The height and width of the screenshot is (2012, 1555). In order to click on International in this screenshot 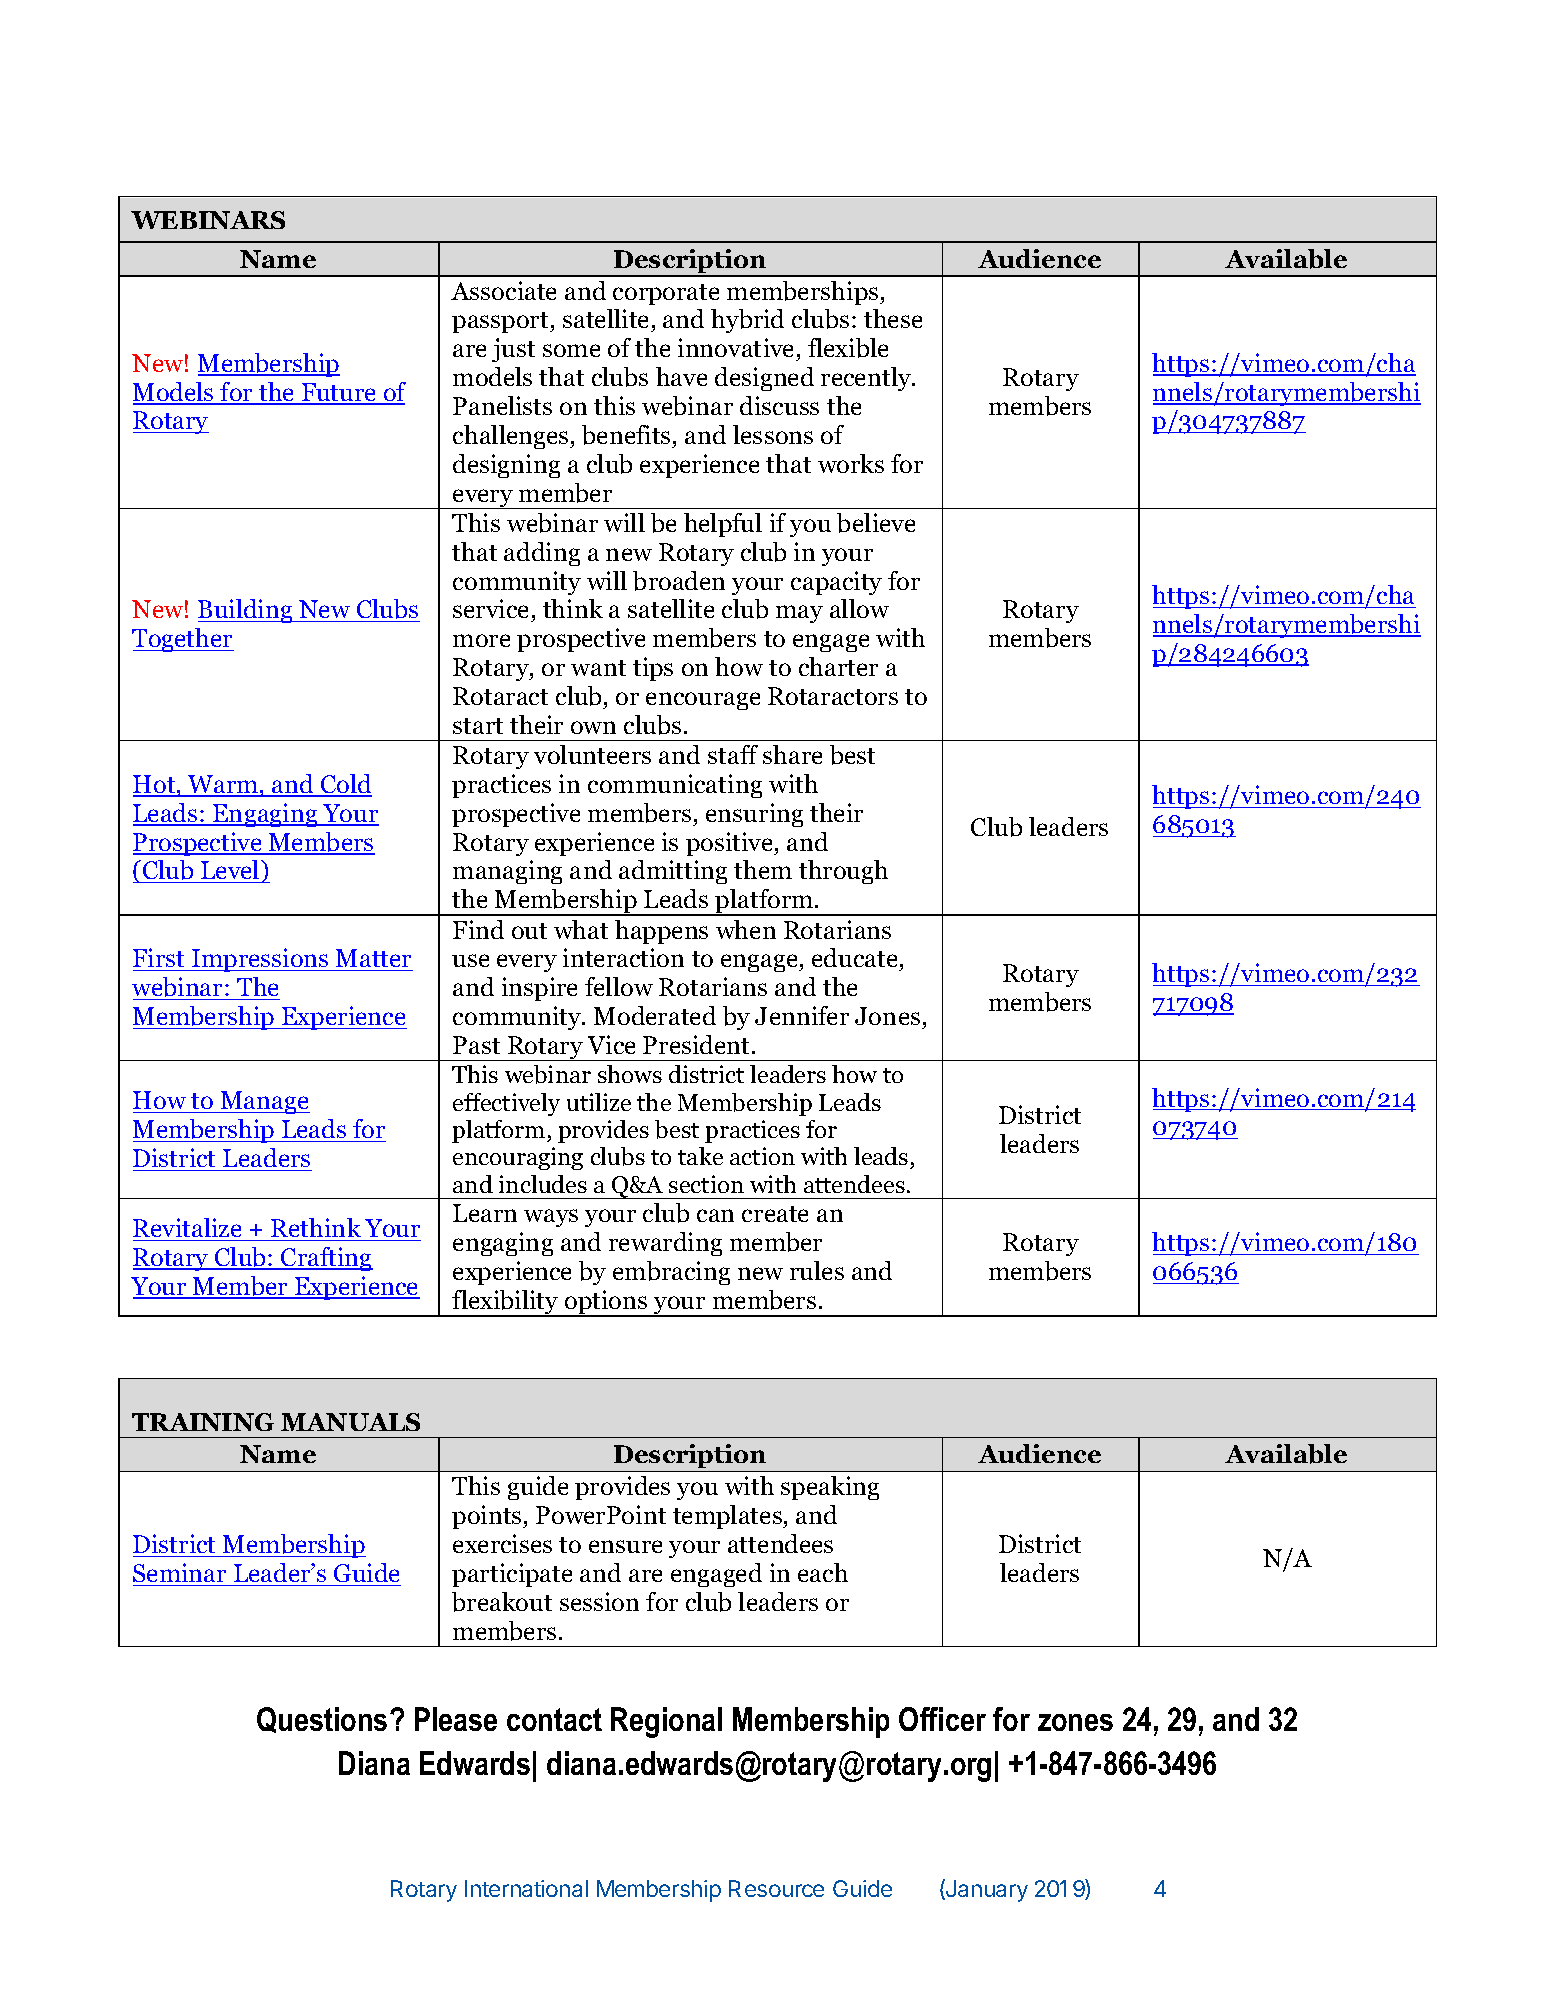, I will do `click(526, 1888)`.
